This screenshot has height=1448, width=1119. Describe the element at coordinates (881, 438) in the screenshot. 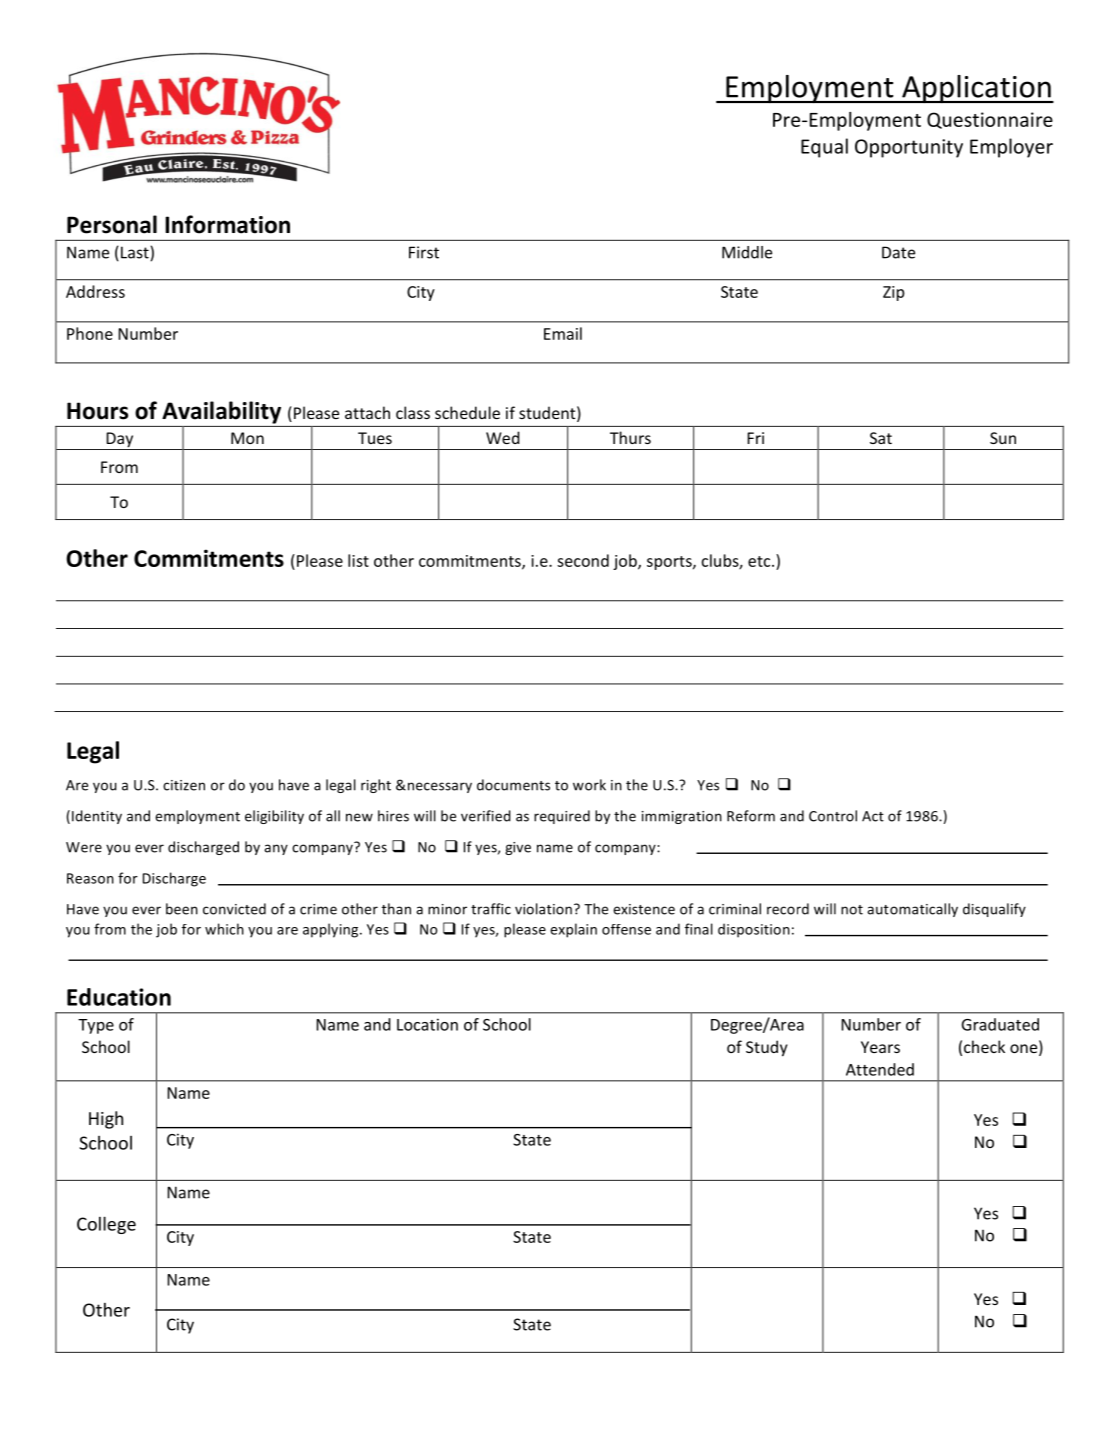

I see `Sat` at that location.
